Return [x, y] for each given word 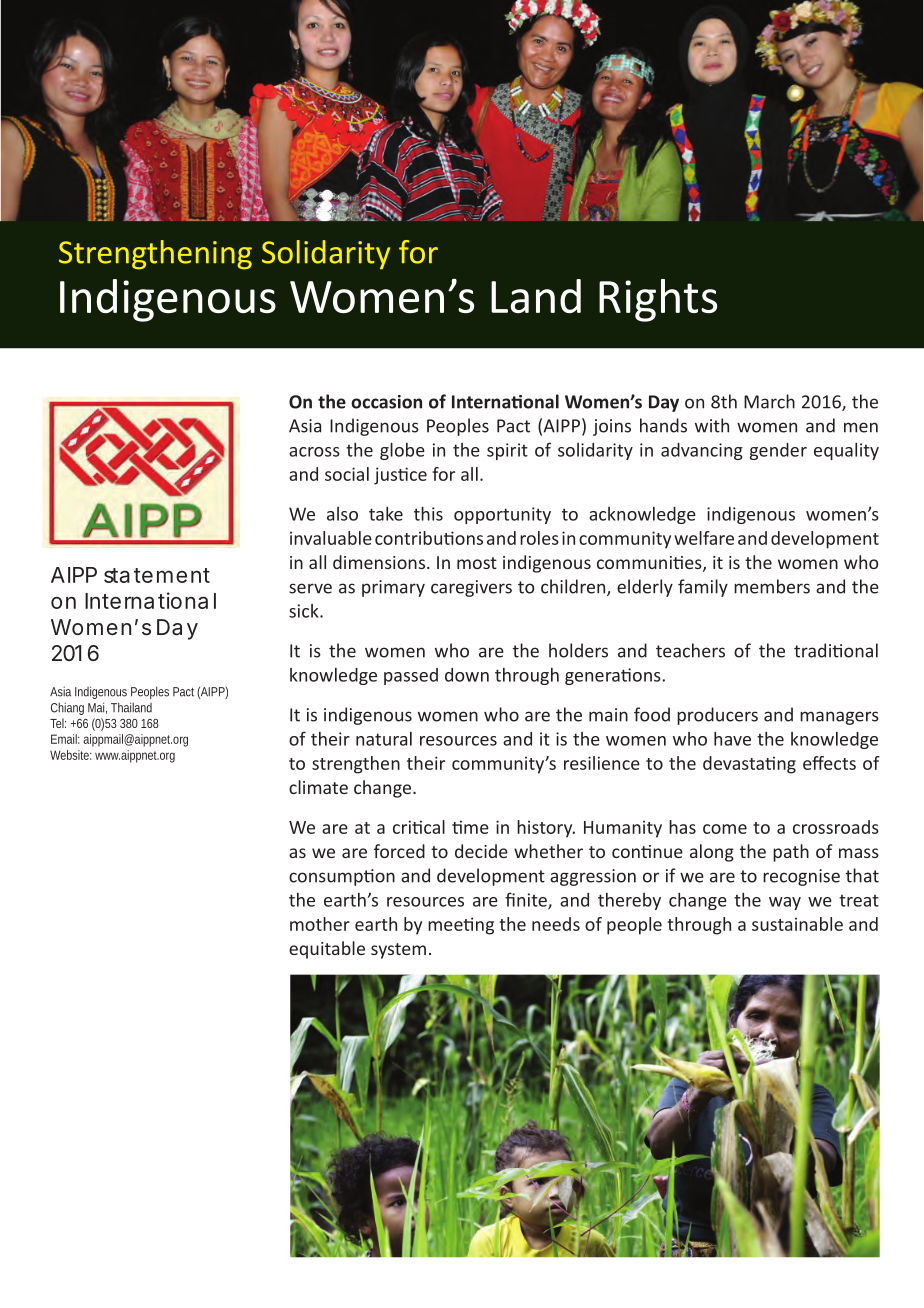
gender [778, 451]
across [314, 452]
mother [320, 924]
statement [157, 575]
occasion [386, 402]
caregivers [471, 588]
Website [71, 755]
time [470, 827]
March [769, 401]
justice [400, 476]
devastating [749, 765]
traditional [836, 650]
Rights [658, 300]
